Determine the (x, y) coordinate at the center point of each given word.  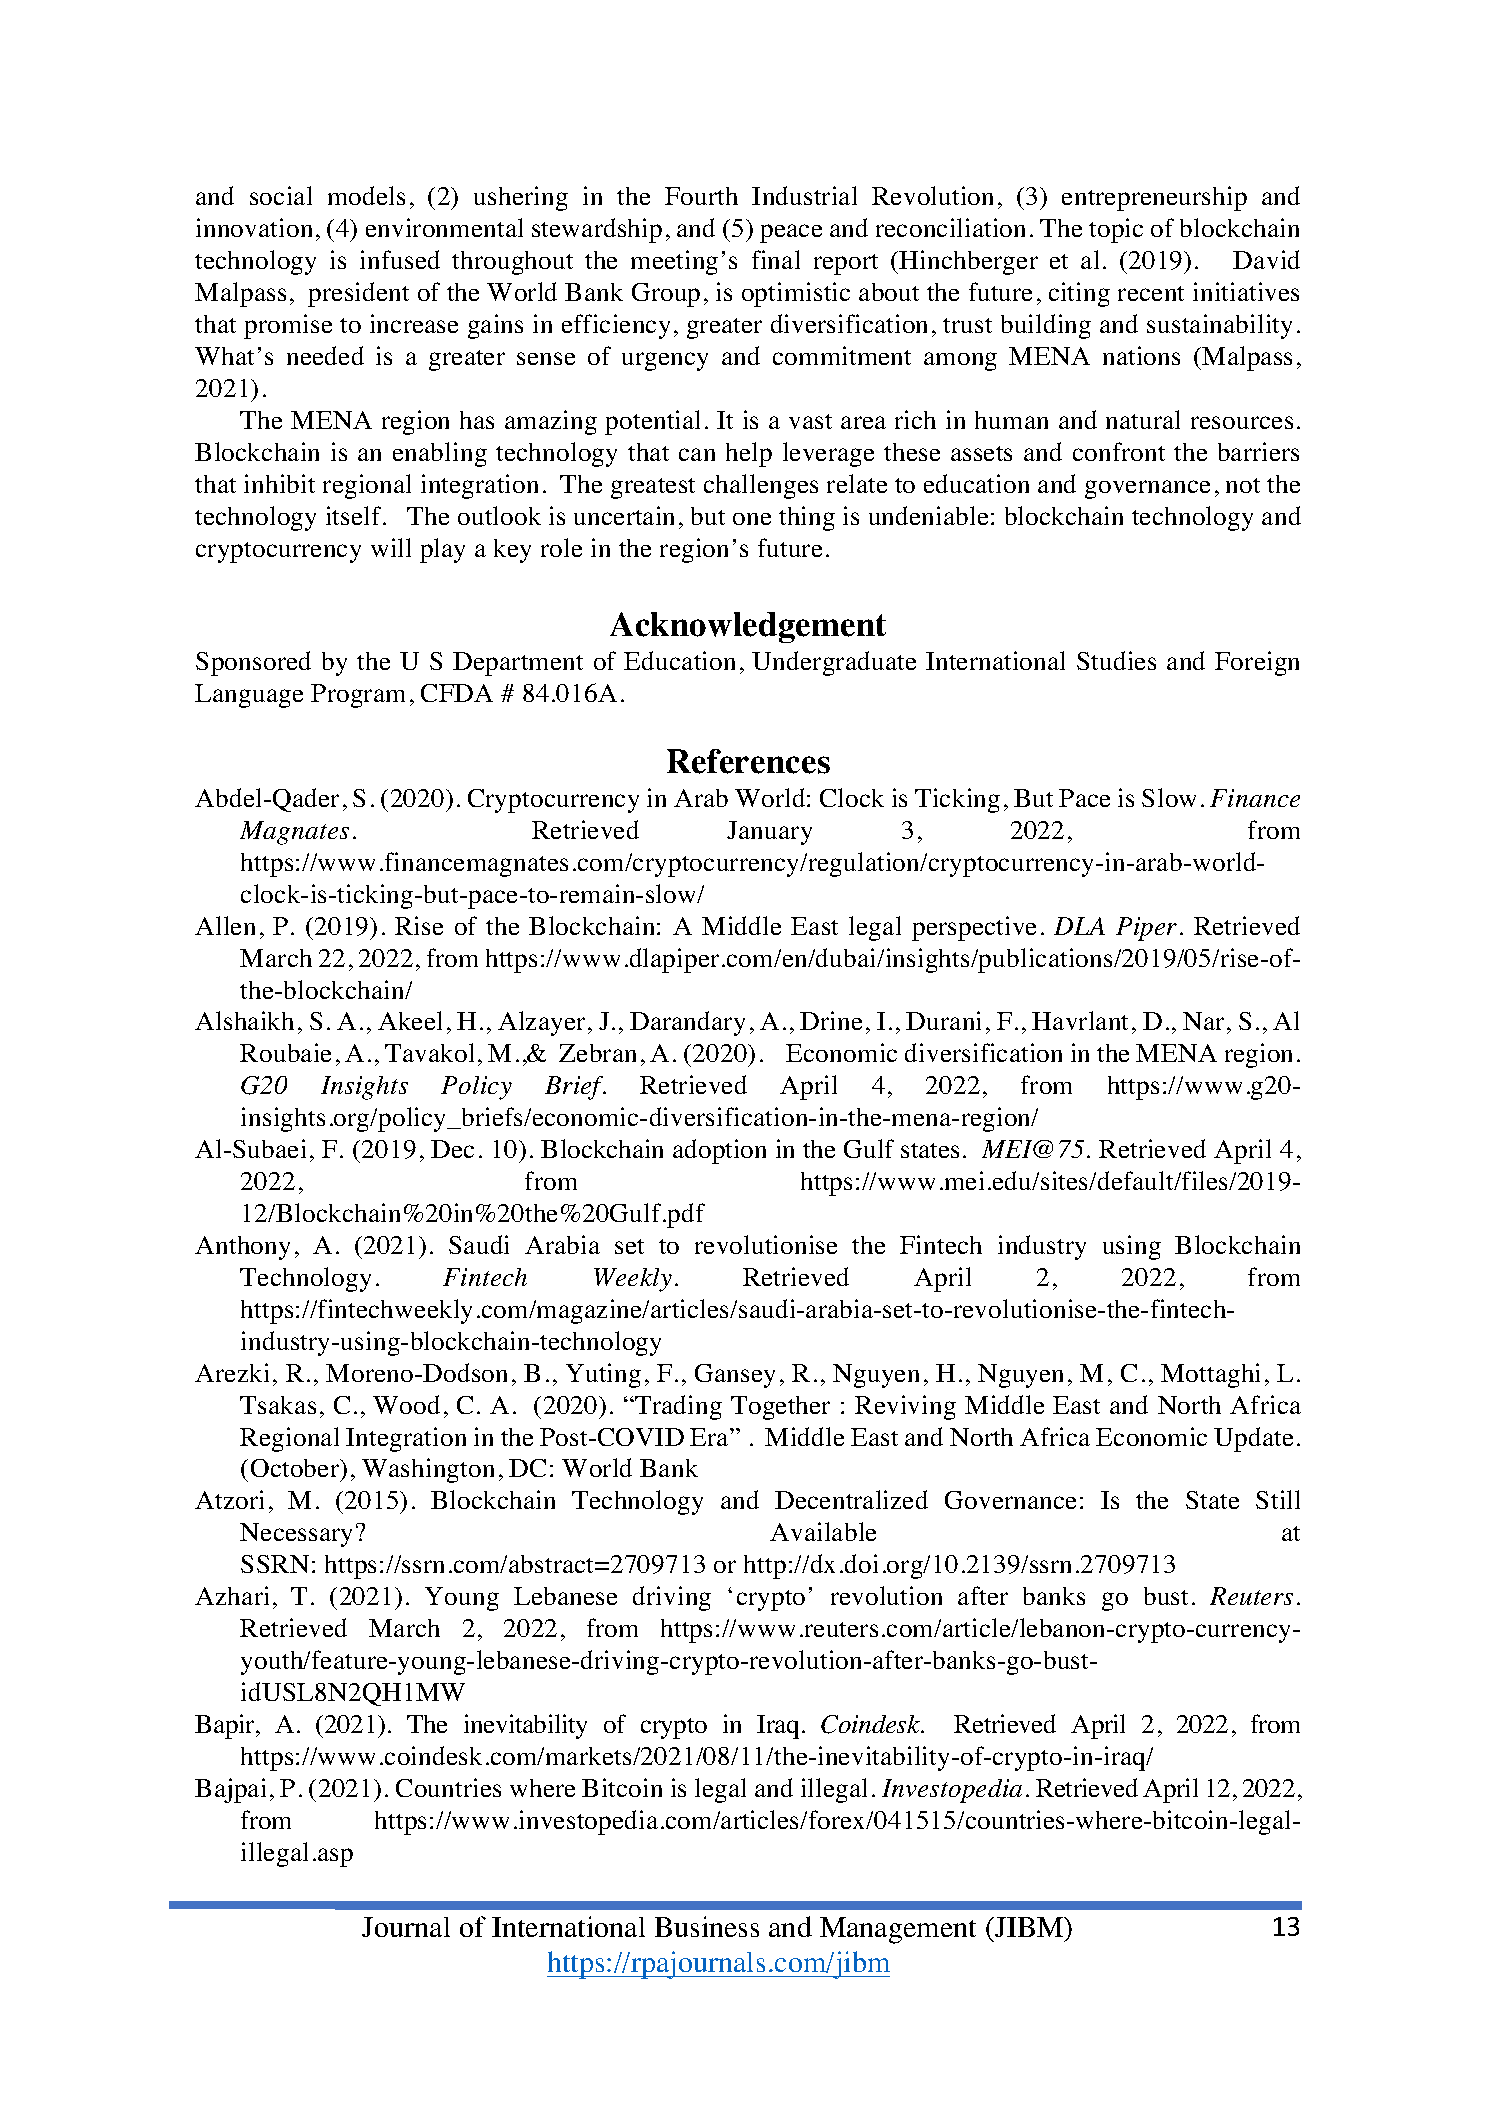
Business (707, 1926)
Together (780, 1408)
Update (1253, 1439)
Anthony (242, 1248)
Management (898, 1930)
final (776, 259)
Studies (1116, 660)
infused (400, 259)
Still (1278, 1499)
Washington (428, 1470)
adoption (719, 1151)
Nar (1203, 1021)
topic (1116, 230)
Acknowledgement (748, 627)
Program (358, 696)
